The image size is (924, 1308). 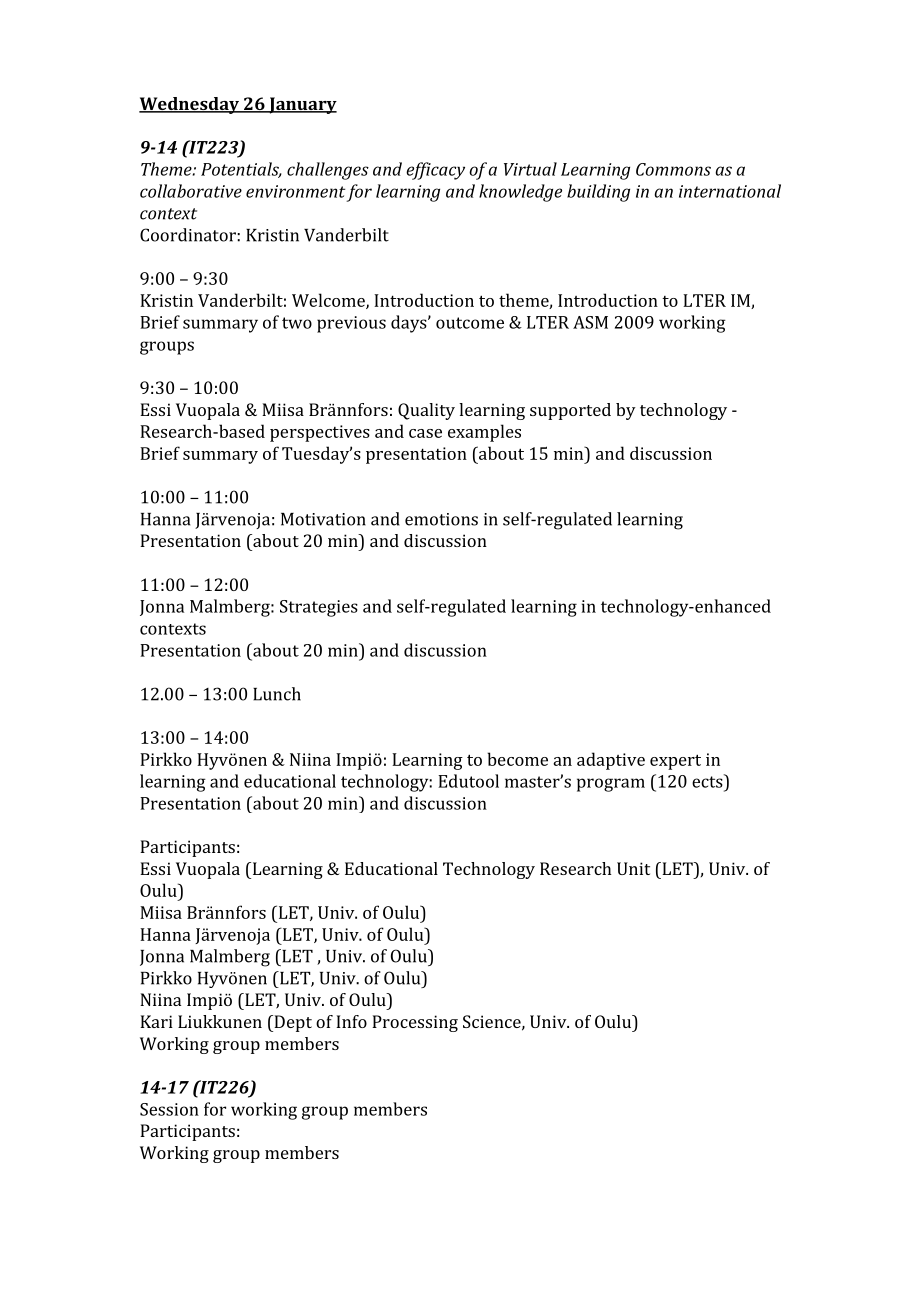 I want to click on Lunch, so click(x=277, y=694).
